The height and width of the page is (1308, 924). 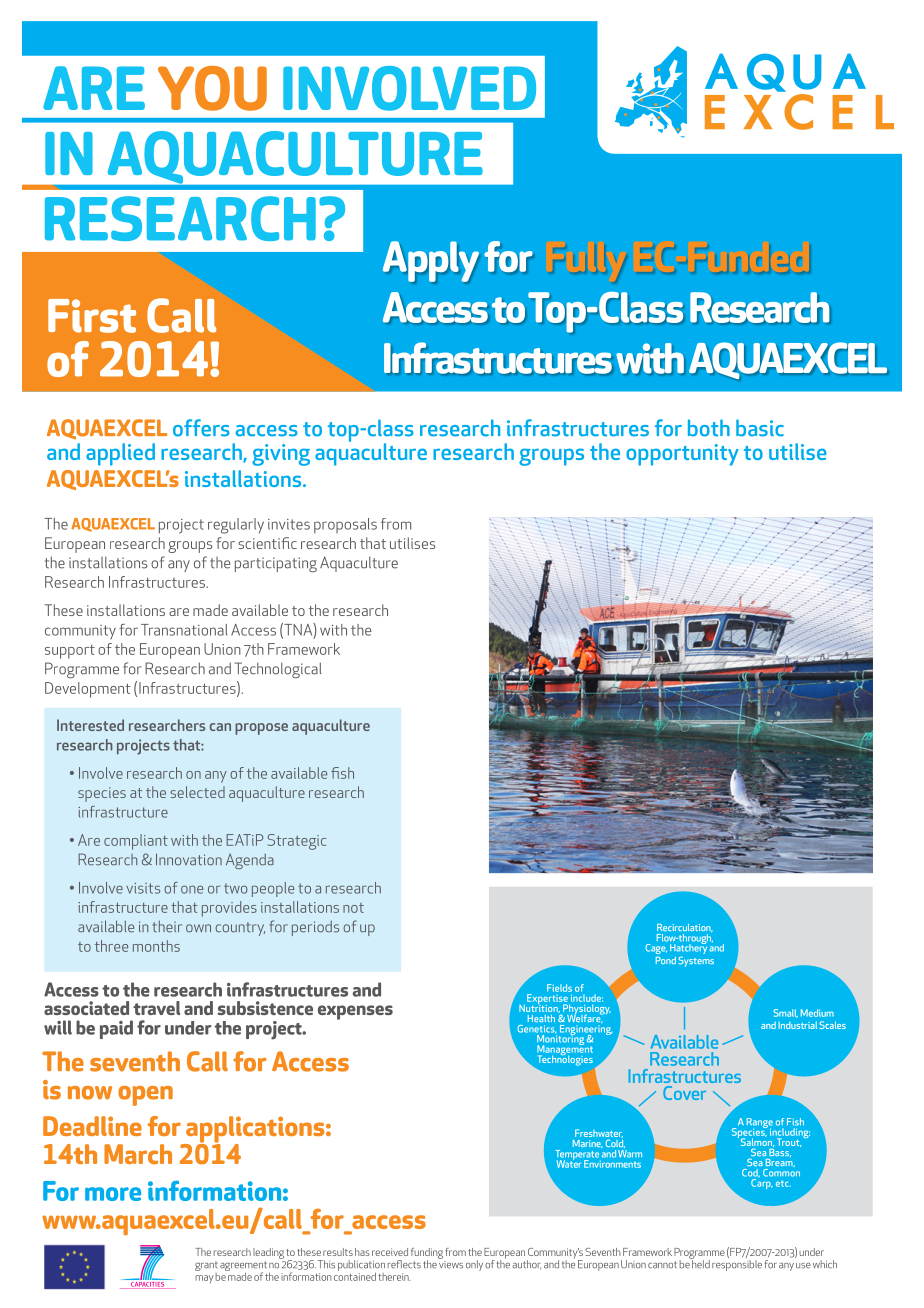 I want to click on basic, so click(x=760, y=428).
